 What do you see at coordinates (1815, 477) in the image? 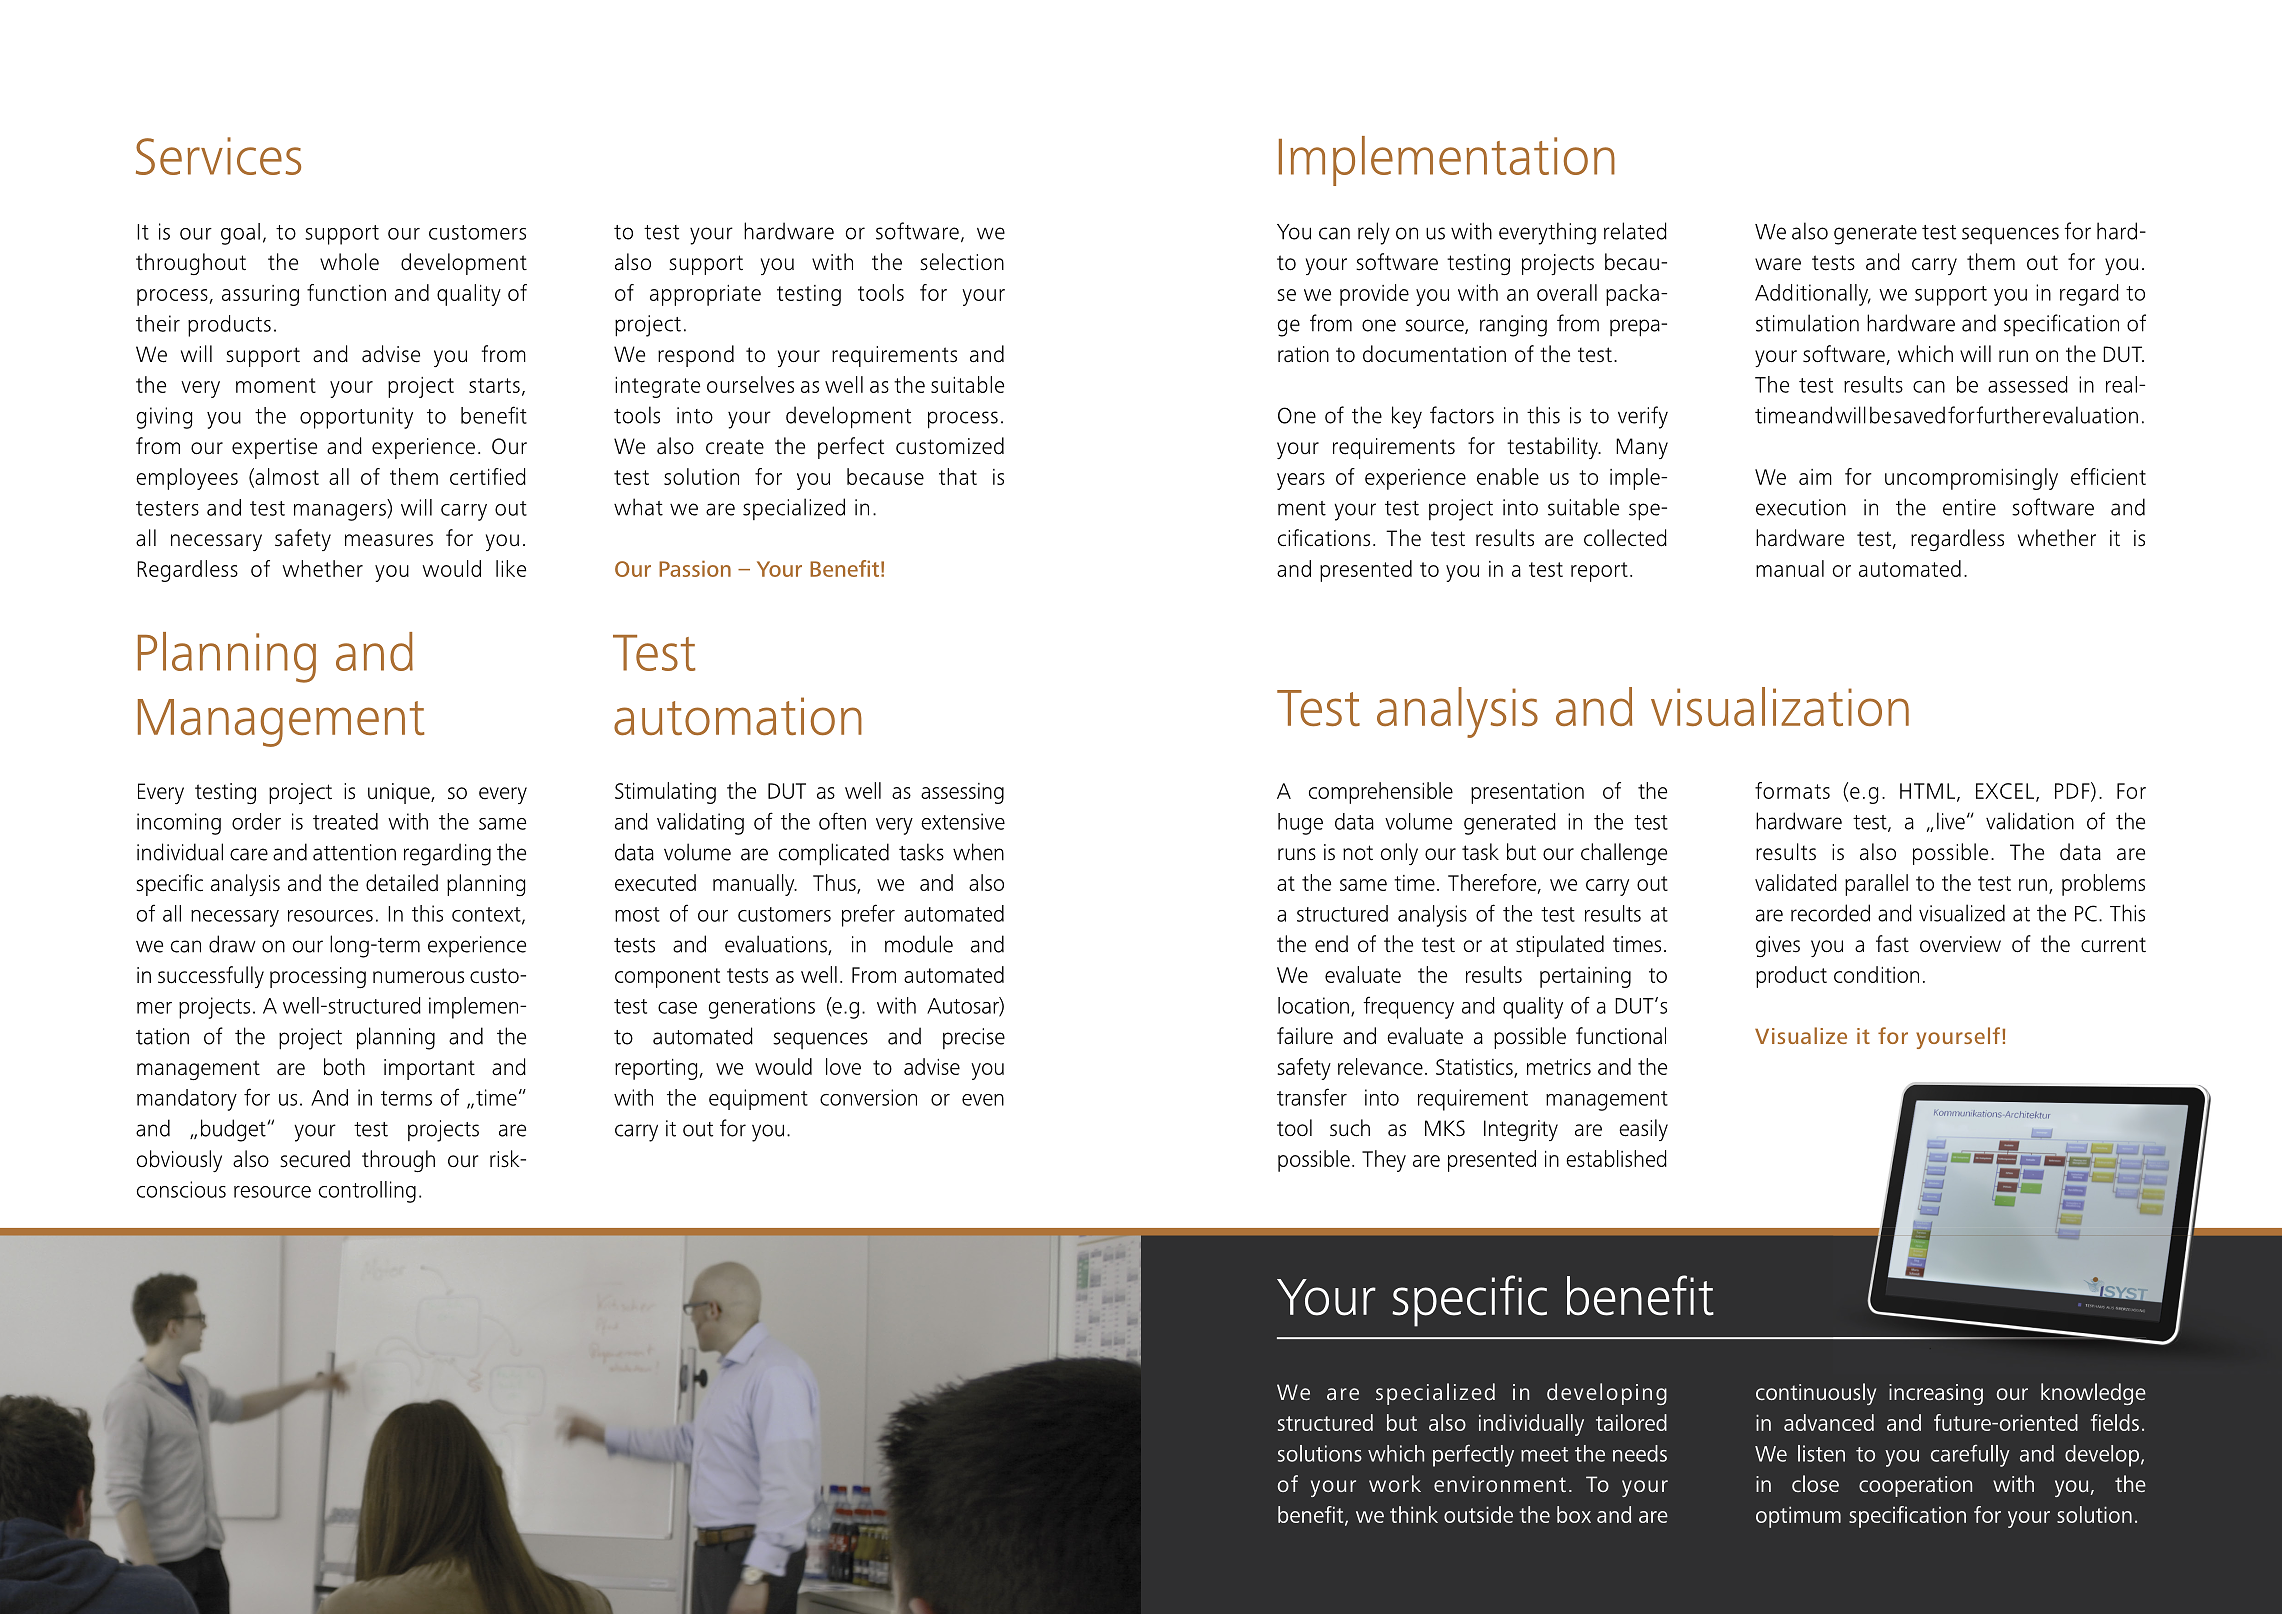
I see `aim` at bounding box center [1815, 477].
